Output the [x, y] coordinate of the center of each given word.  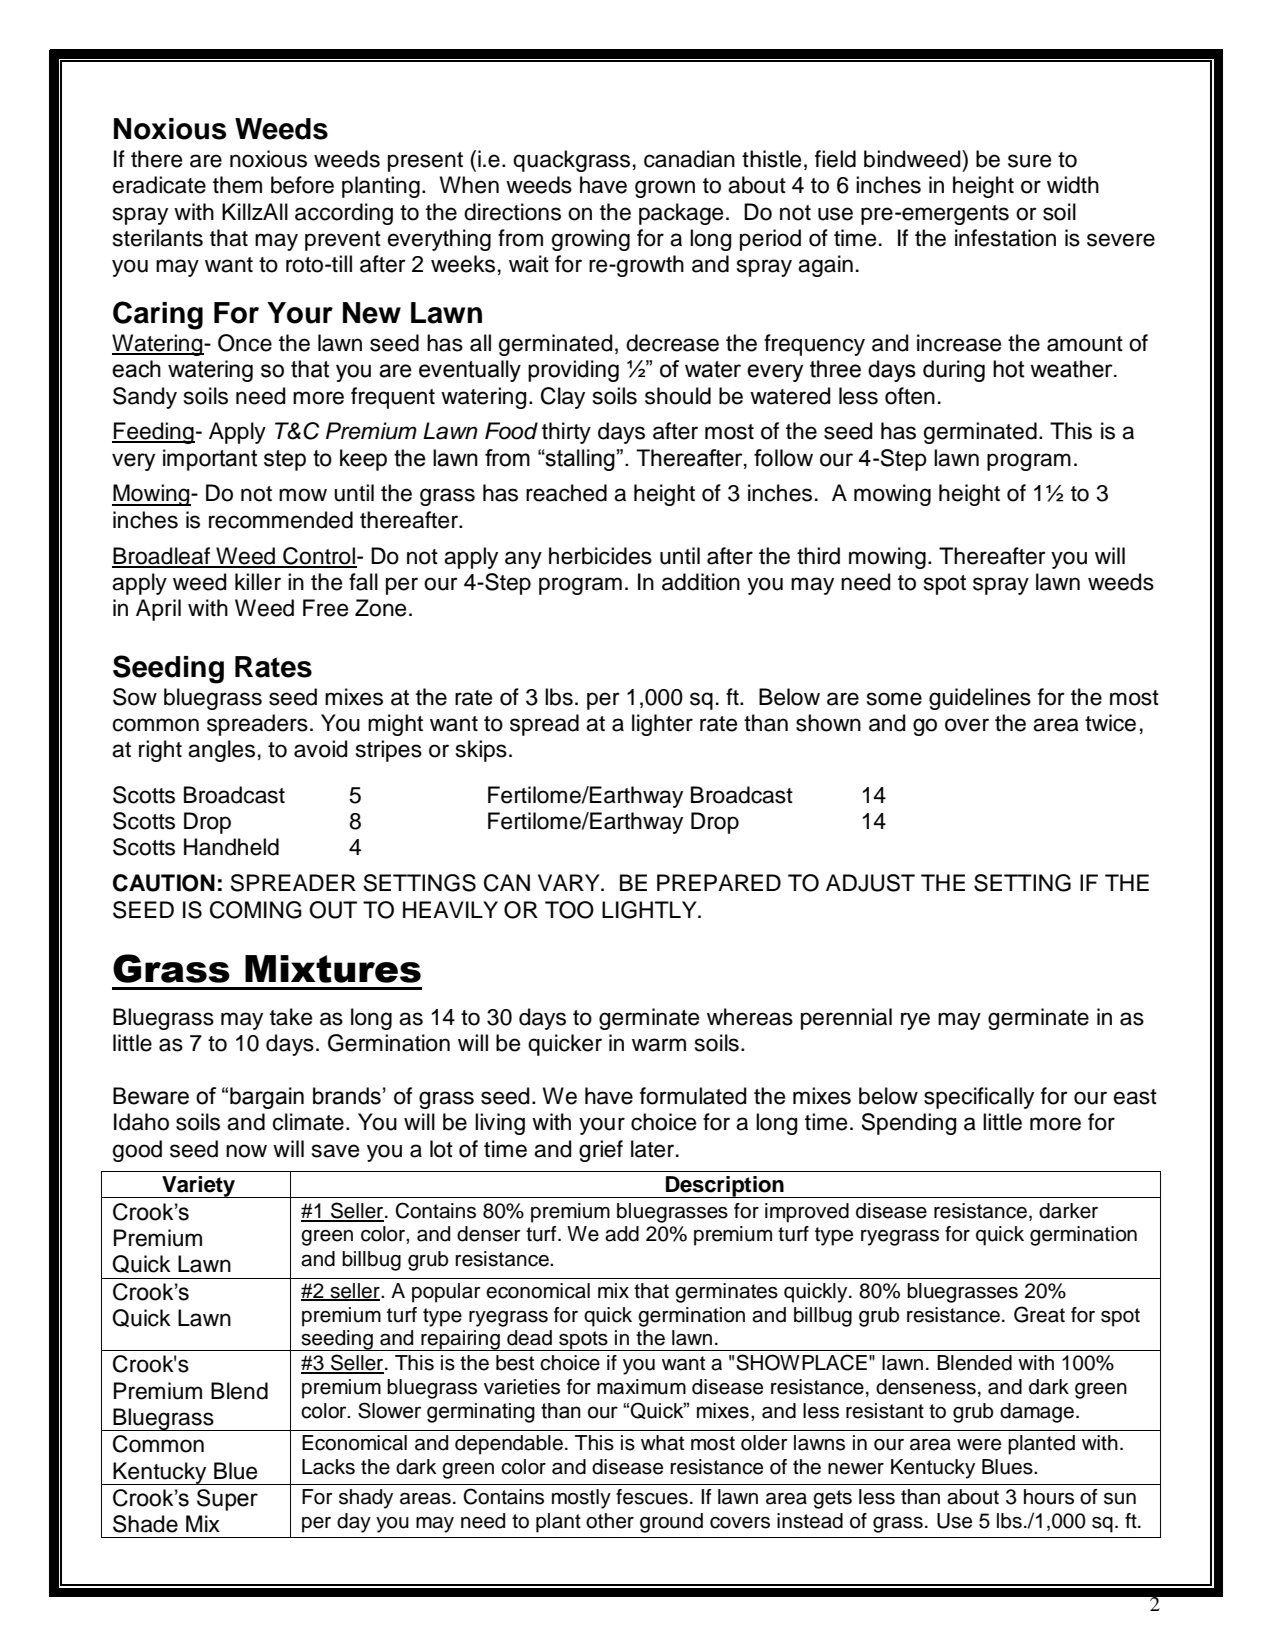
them [237, 185]
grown [665, 189]
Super [227, 1500]
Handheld [231, 847]
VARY [570, 882]
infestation [1005, 238]
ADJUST [870, 883]
